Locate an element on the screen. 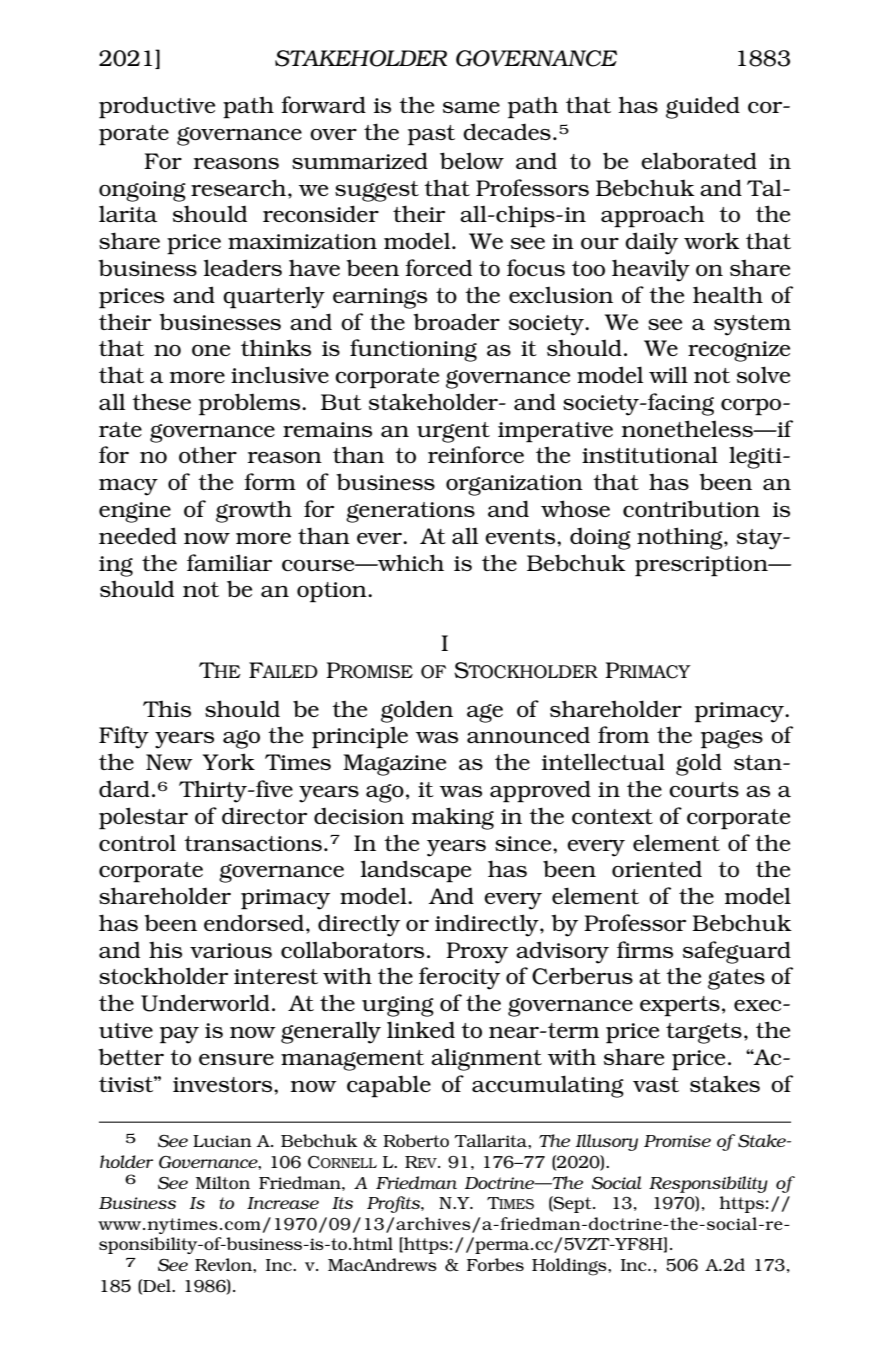 Image resolution: width=890 pixels, height=1372 pixels. guided is located at coordinates (703, 107).
